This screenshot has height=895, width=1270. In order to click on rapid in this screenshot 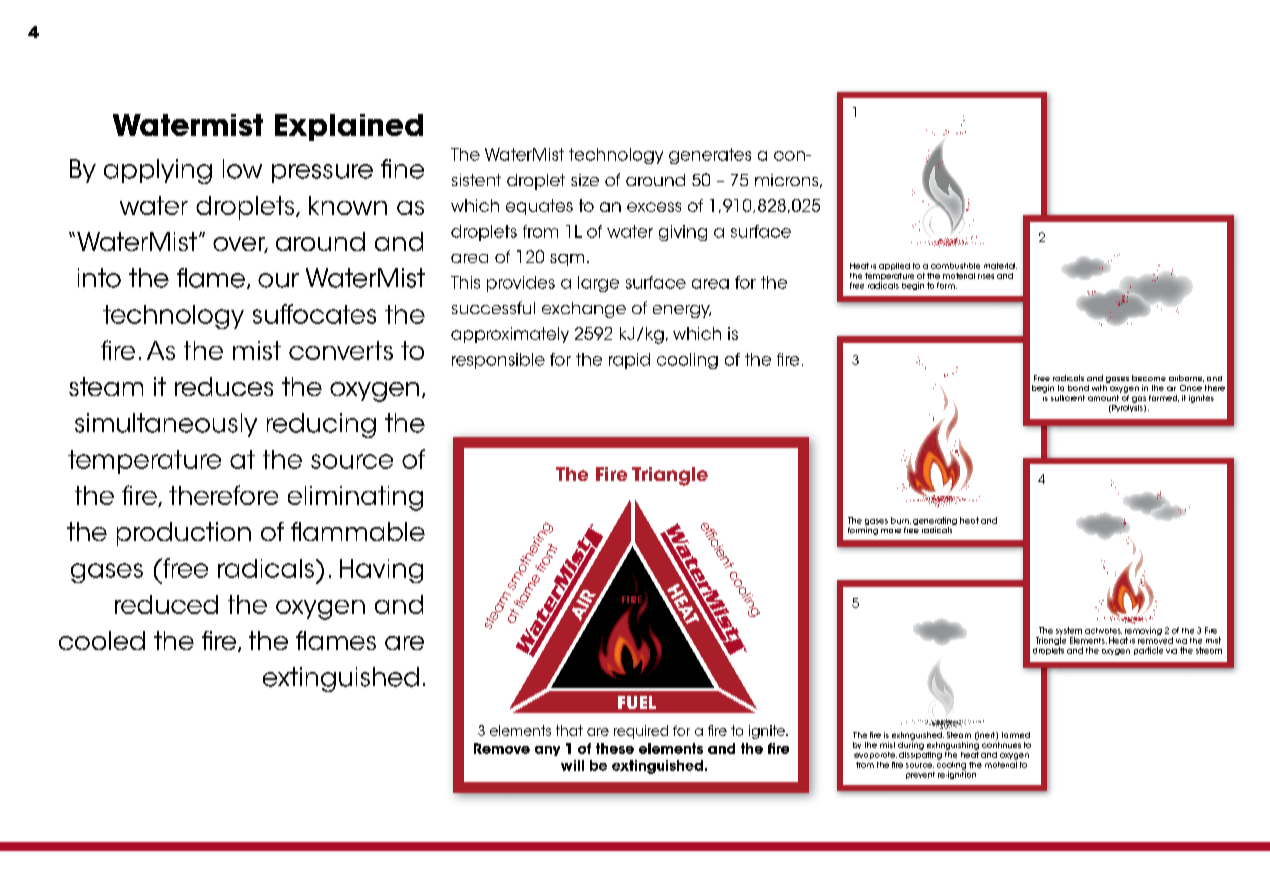, I will do `click(629, 361)`.
